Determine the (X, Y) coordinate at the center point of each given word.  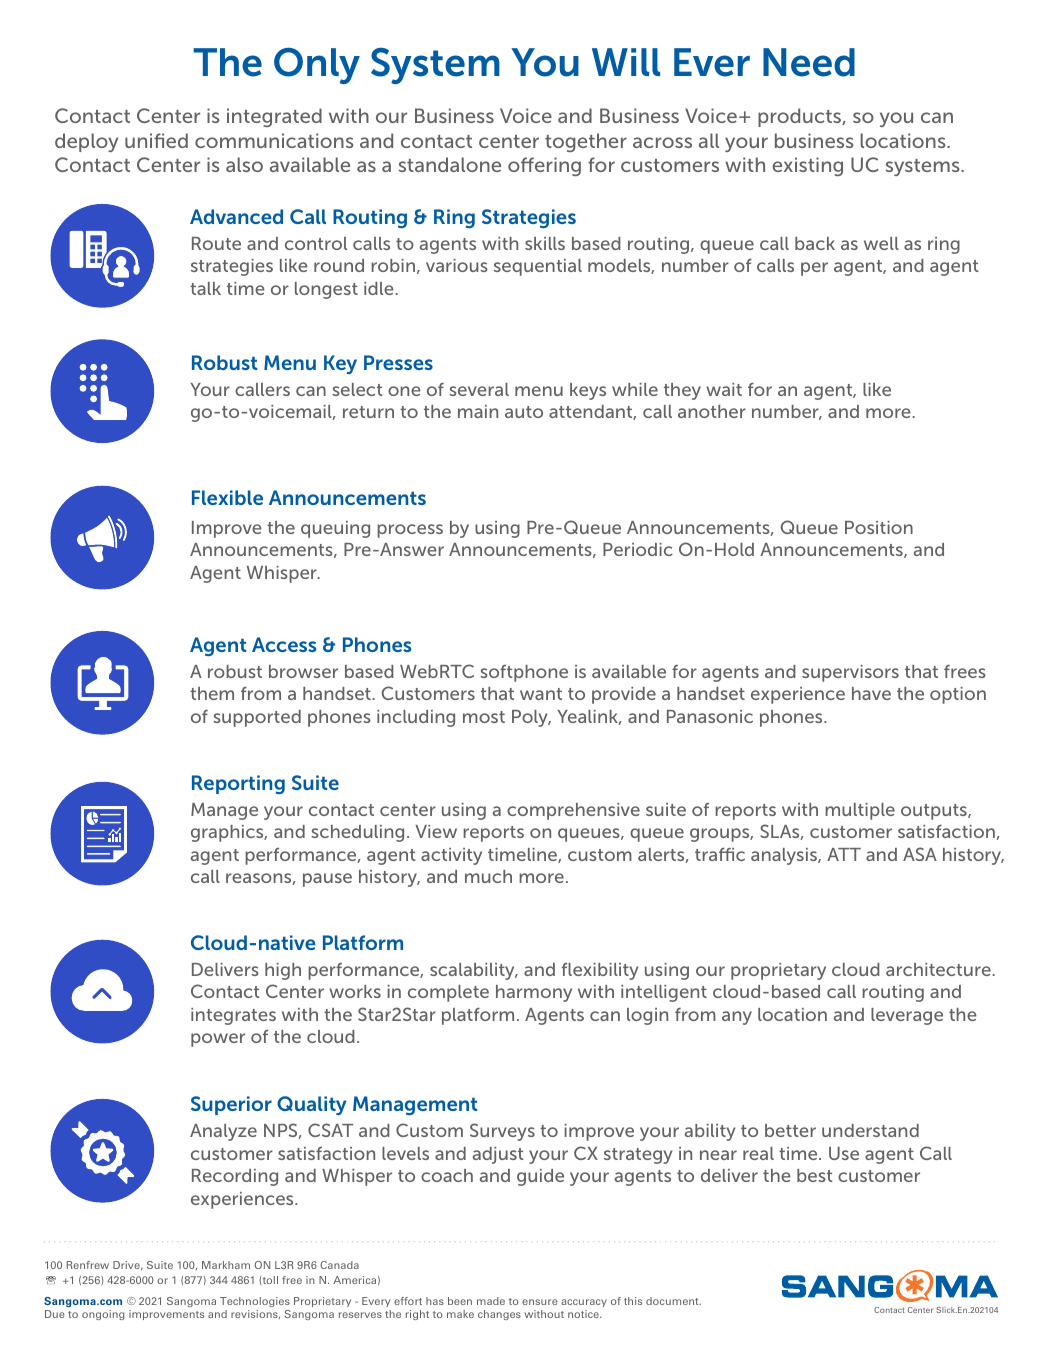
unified (156, 140)
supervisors (850, 673)
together (586, 142)
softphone (524, 673)
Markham (226, 1265)
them (212, 693)
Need (809, 62)
